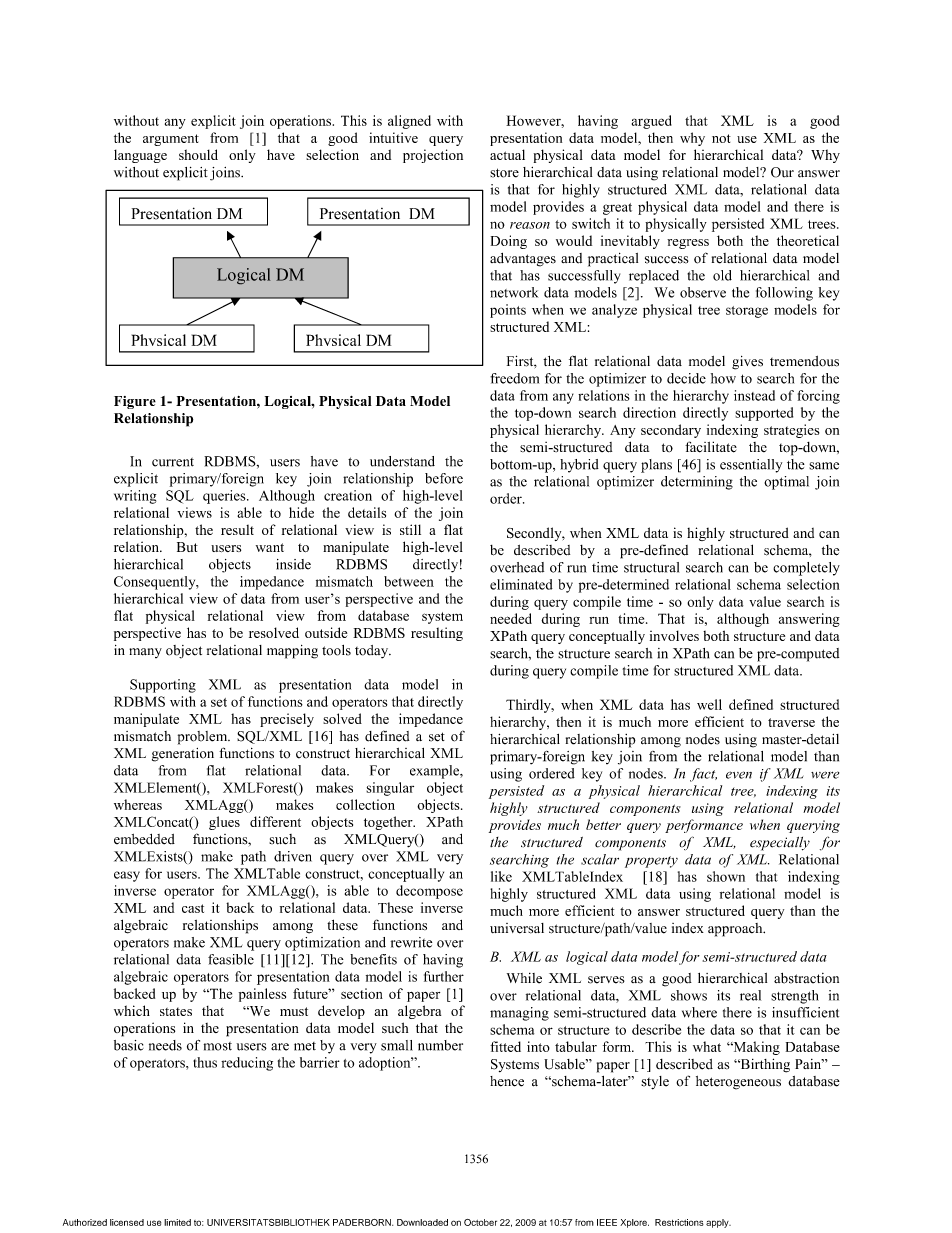 Image resolution: width=952 pixels, height=1233 pixels. What do you see at coordinates (480, 1222) in the page?
I see `October` at bounding box center [480, 1222].
